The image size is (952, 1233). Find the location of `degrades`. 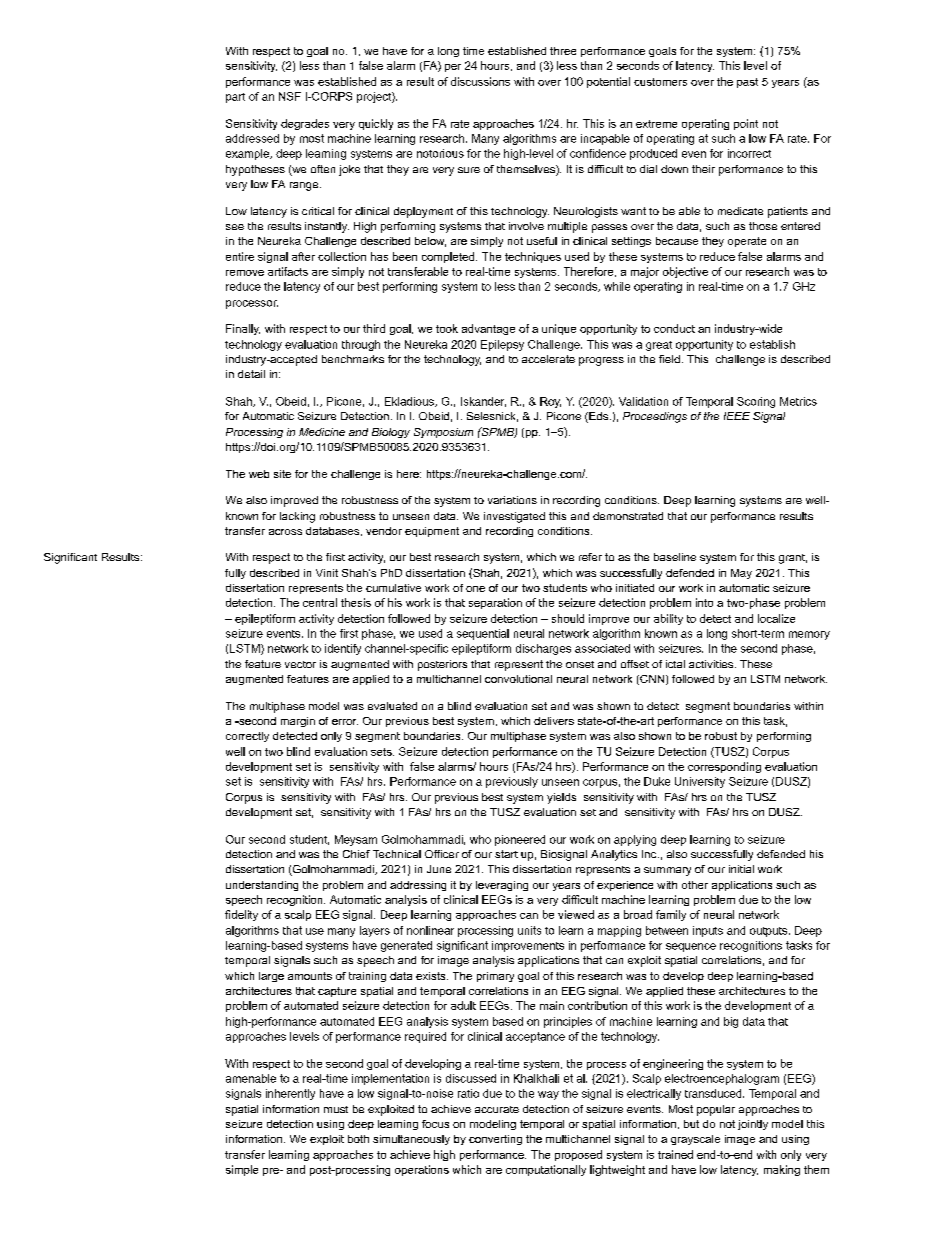

degrades is located at coordinates (305, 124).
